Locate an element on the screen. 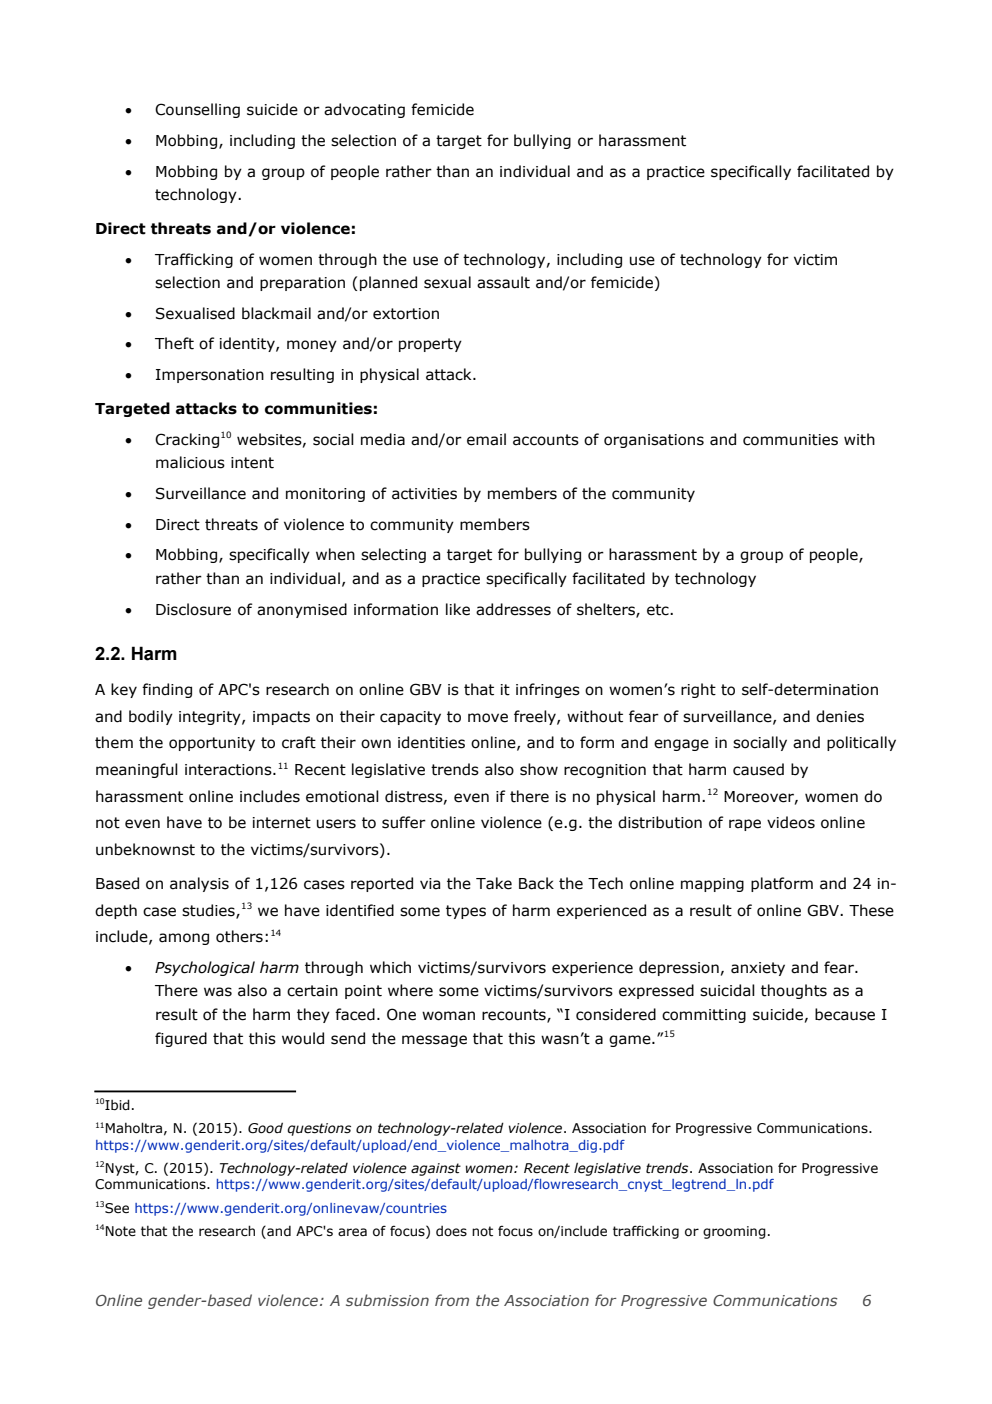  analysis is located at coordinates (199, 884).
